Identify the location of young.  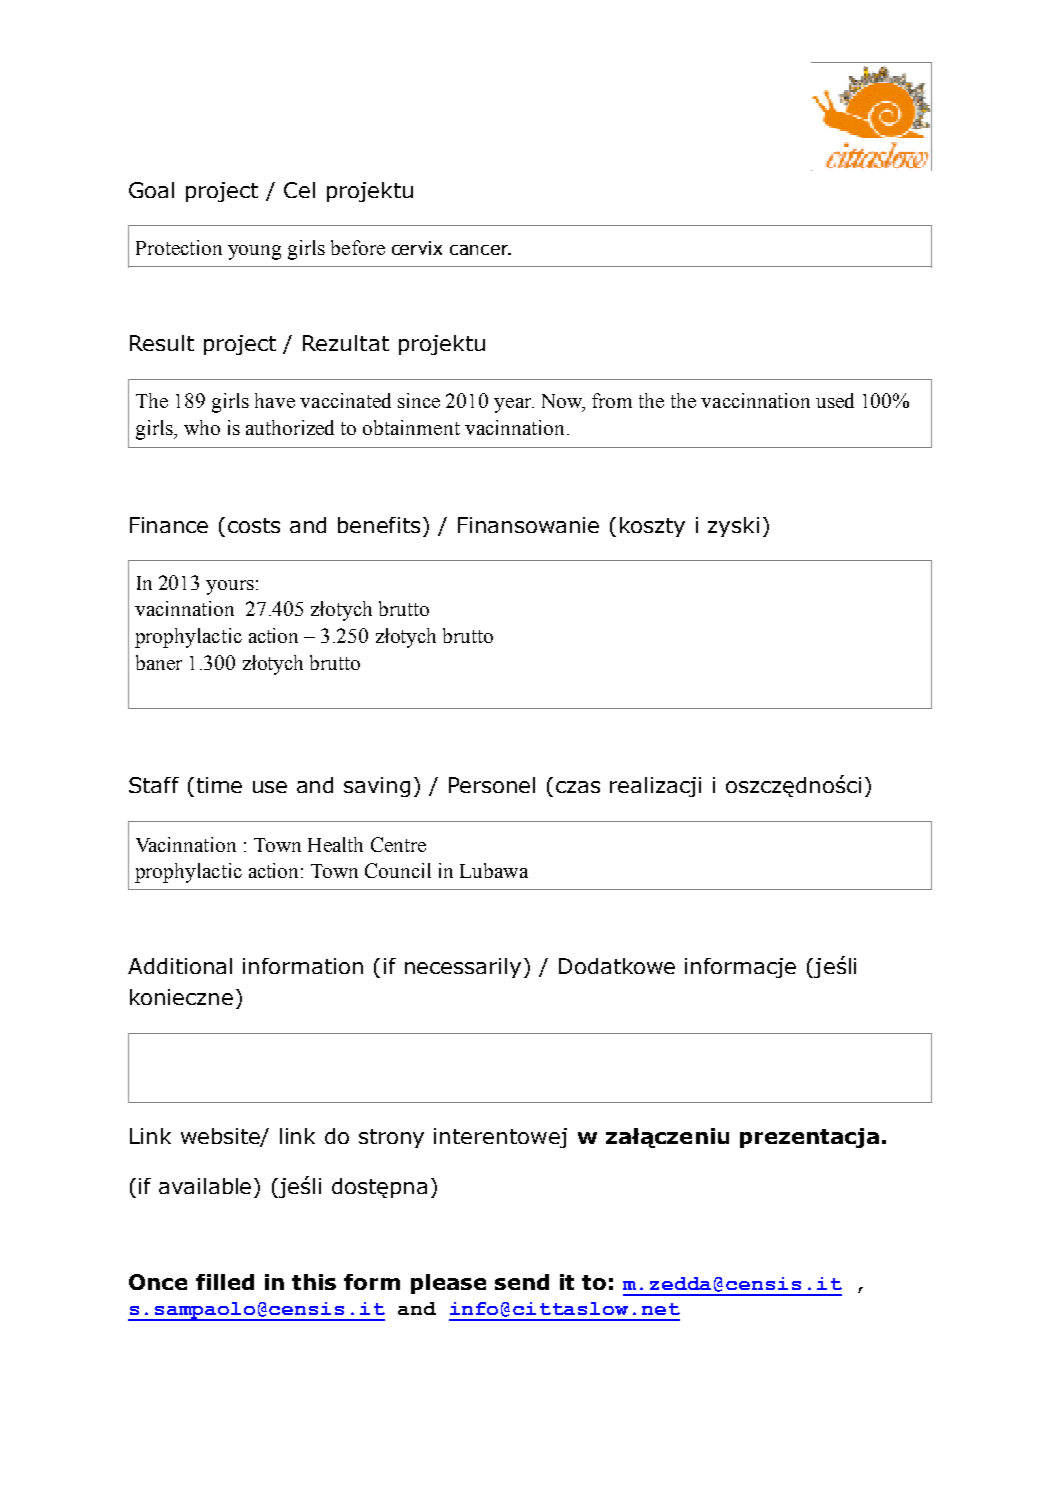
(254, 252).
